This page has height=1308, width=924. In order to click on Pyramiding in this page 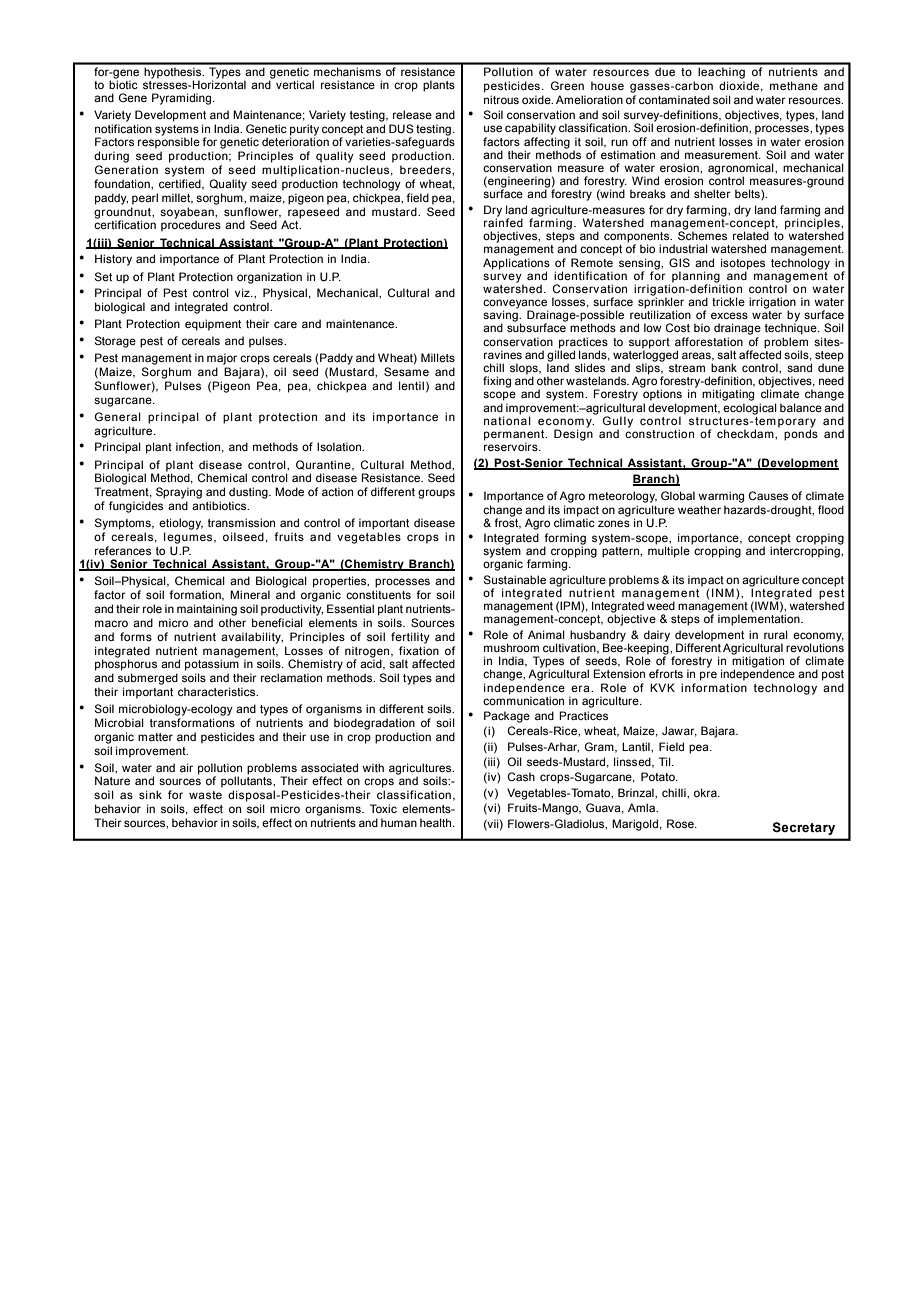, I will do `click(183, 99)`.
